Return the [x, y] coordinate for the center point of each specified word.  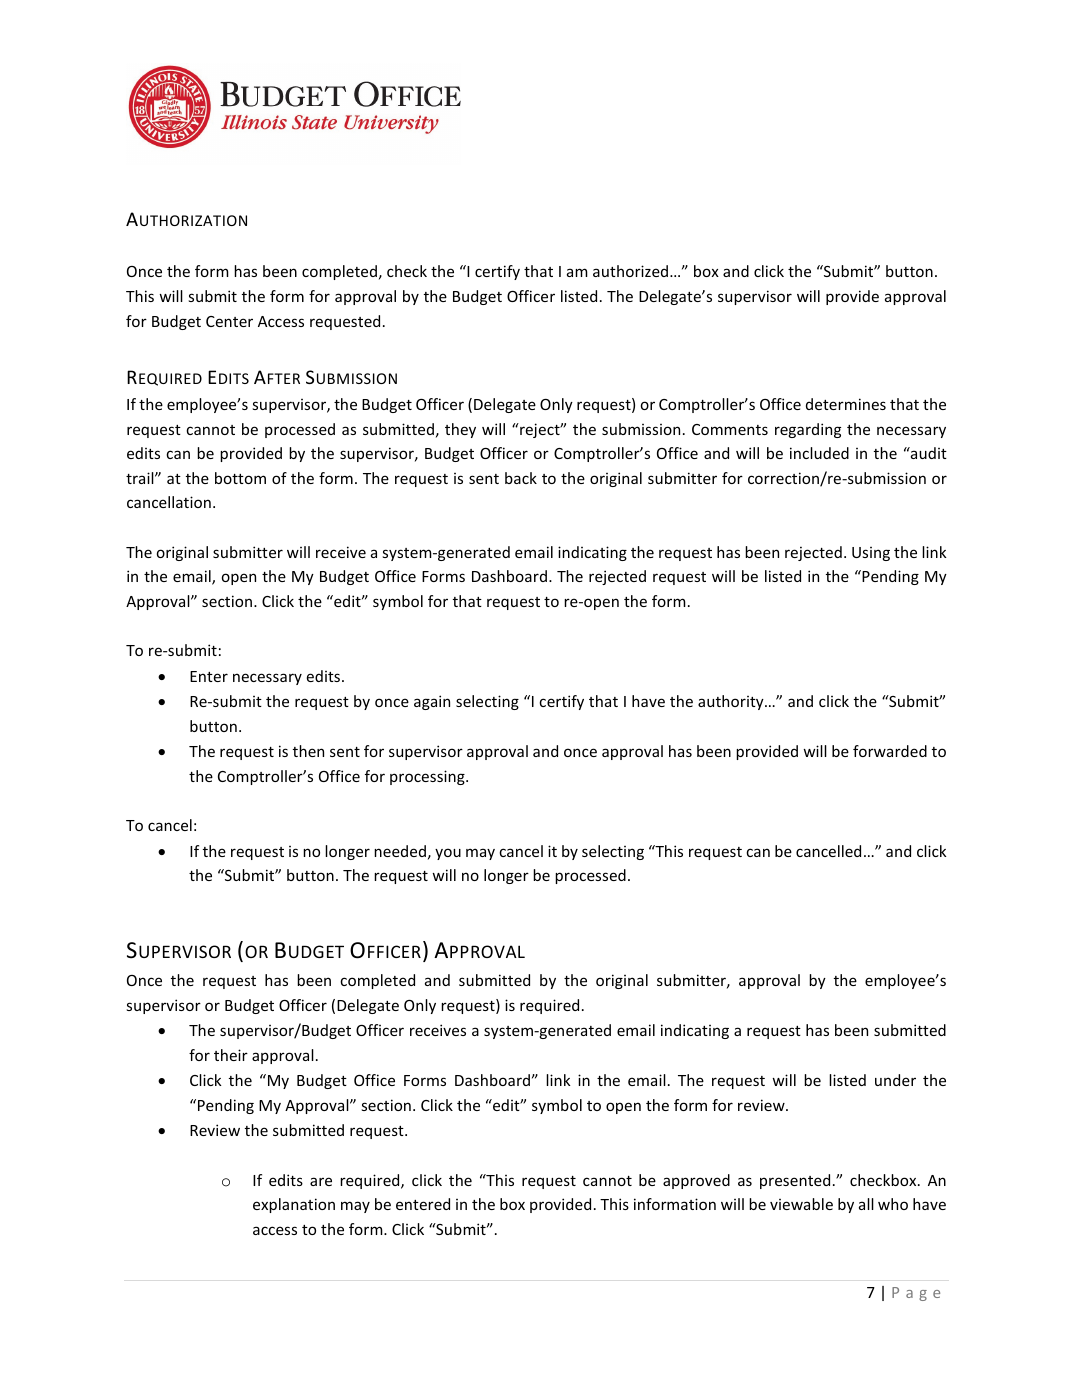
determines [846, 404]
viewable [801, 1204]
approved [696, 1181]
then [308, 751]
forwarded [890, 751]
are [321, 1181]
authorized [632, 271]
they [460, 430]
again [432, 702]
